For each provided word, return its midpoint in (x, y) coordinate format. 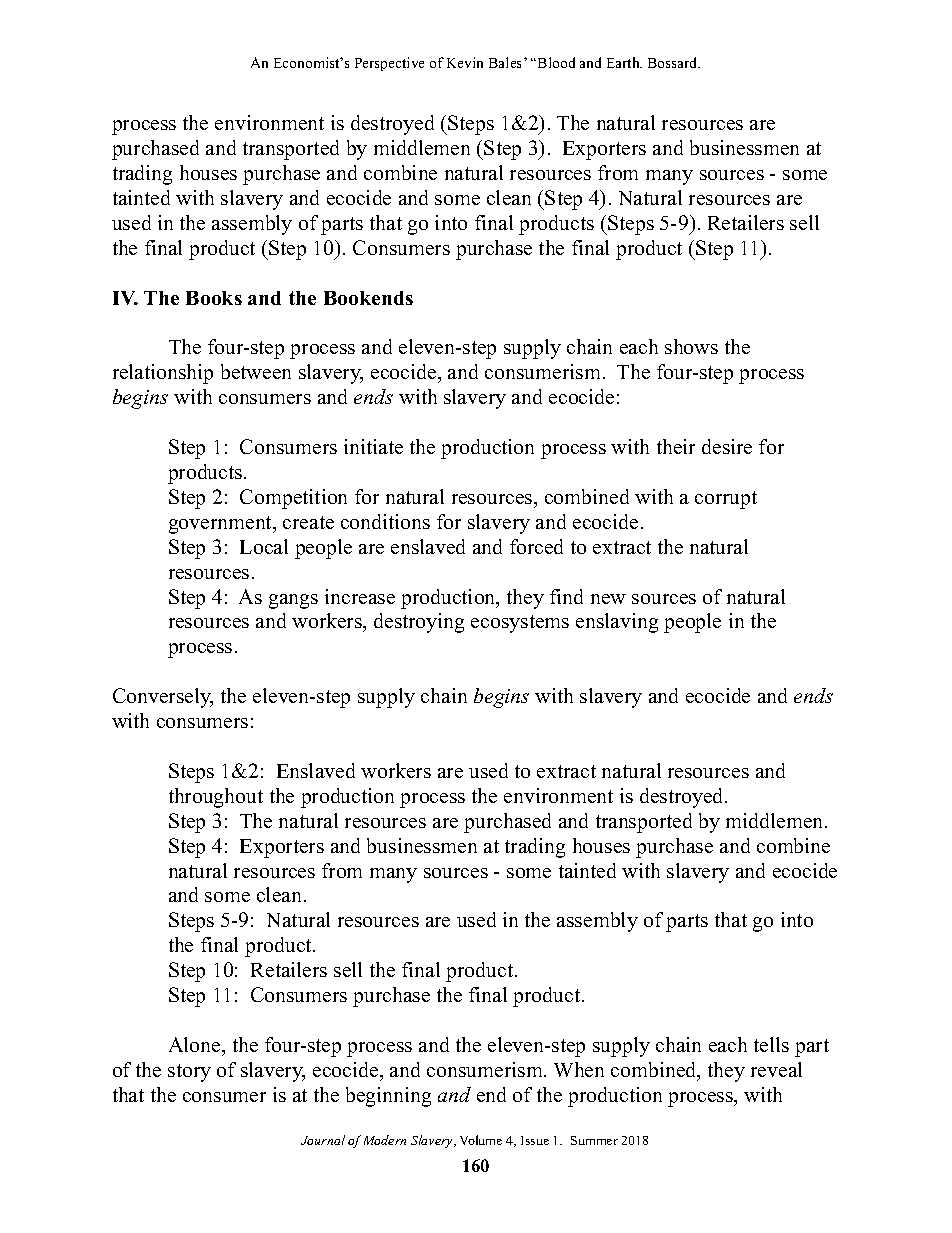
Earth (624, 62)
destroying (419, 623)
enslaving (617, 623)
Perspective (389, 64)
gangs (293, 601)
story (189, 1073)
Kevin (465, 62)
